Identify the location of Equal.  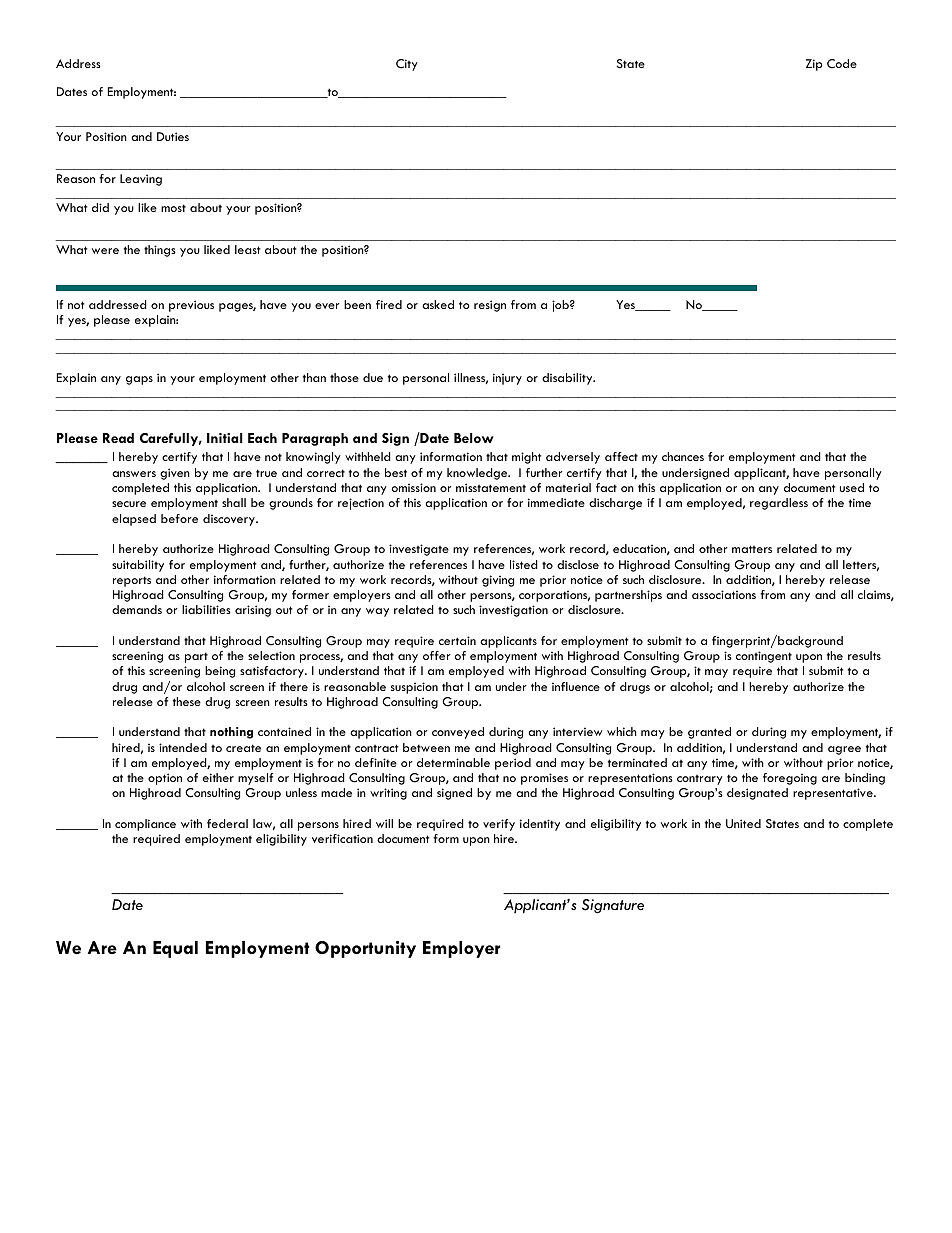
(175, 949).
